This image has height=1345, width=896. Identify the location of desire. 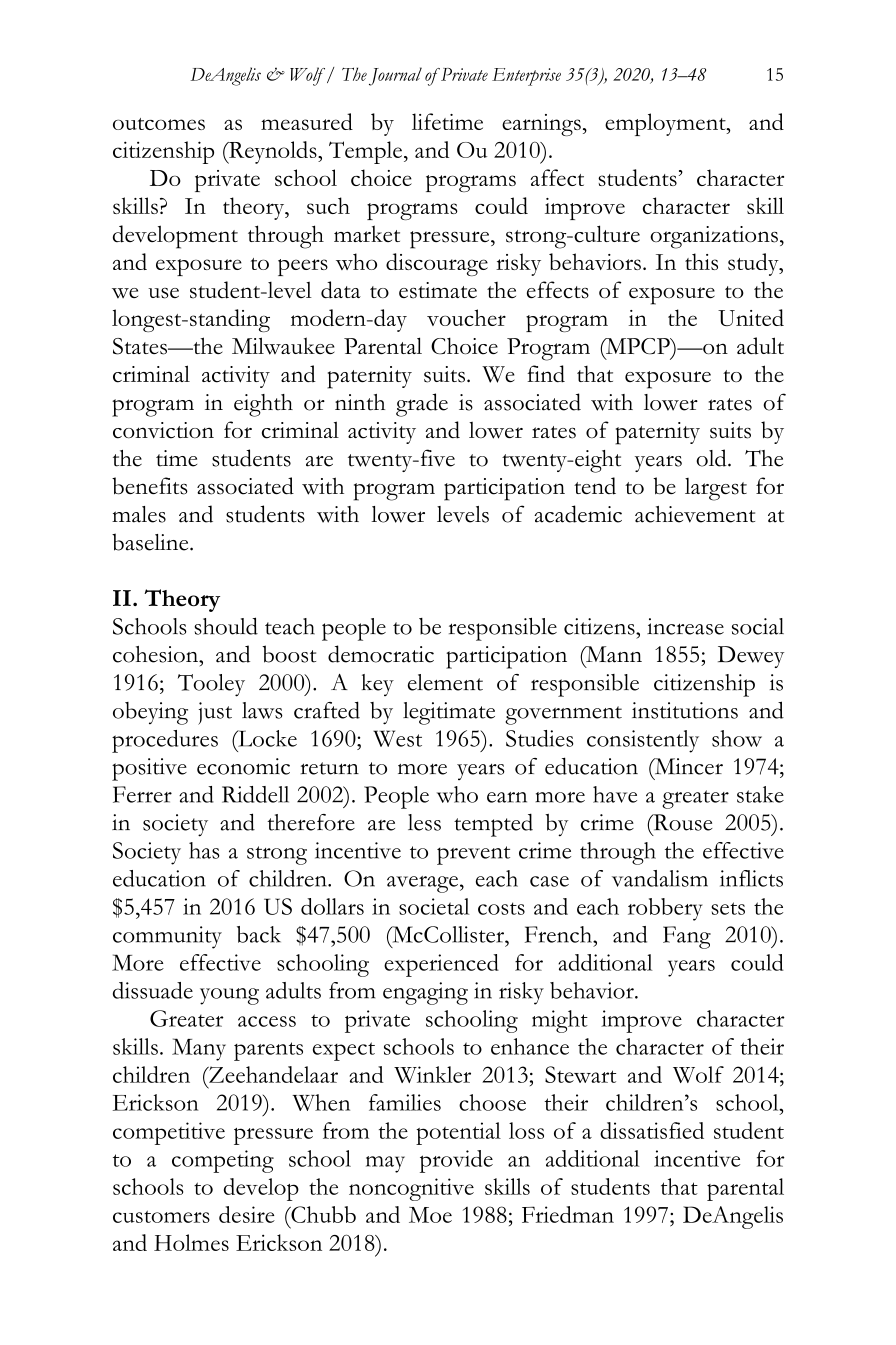
(247, 1214).
